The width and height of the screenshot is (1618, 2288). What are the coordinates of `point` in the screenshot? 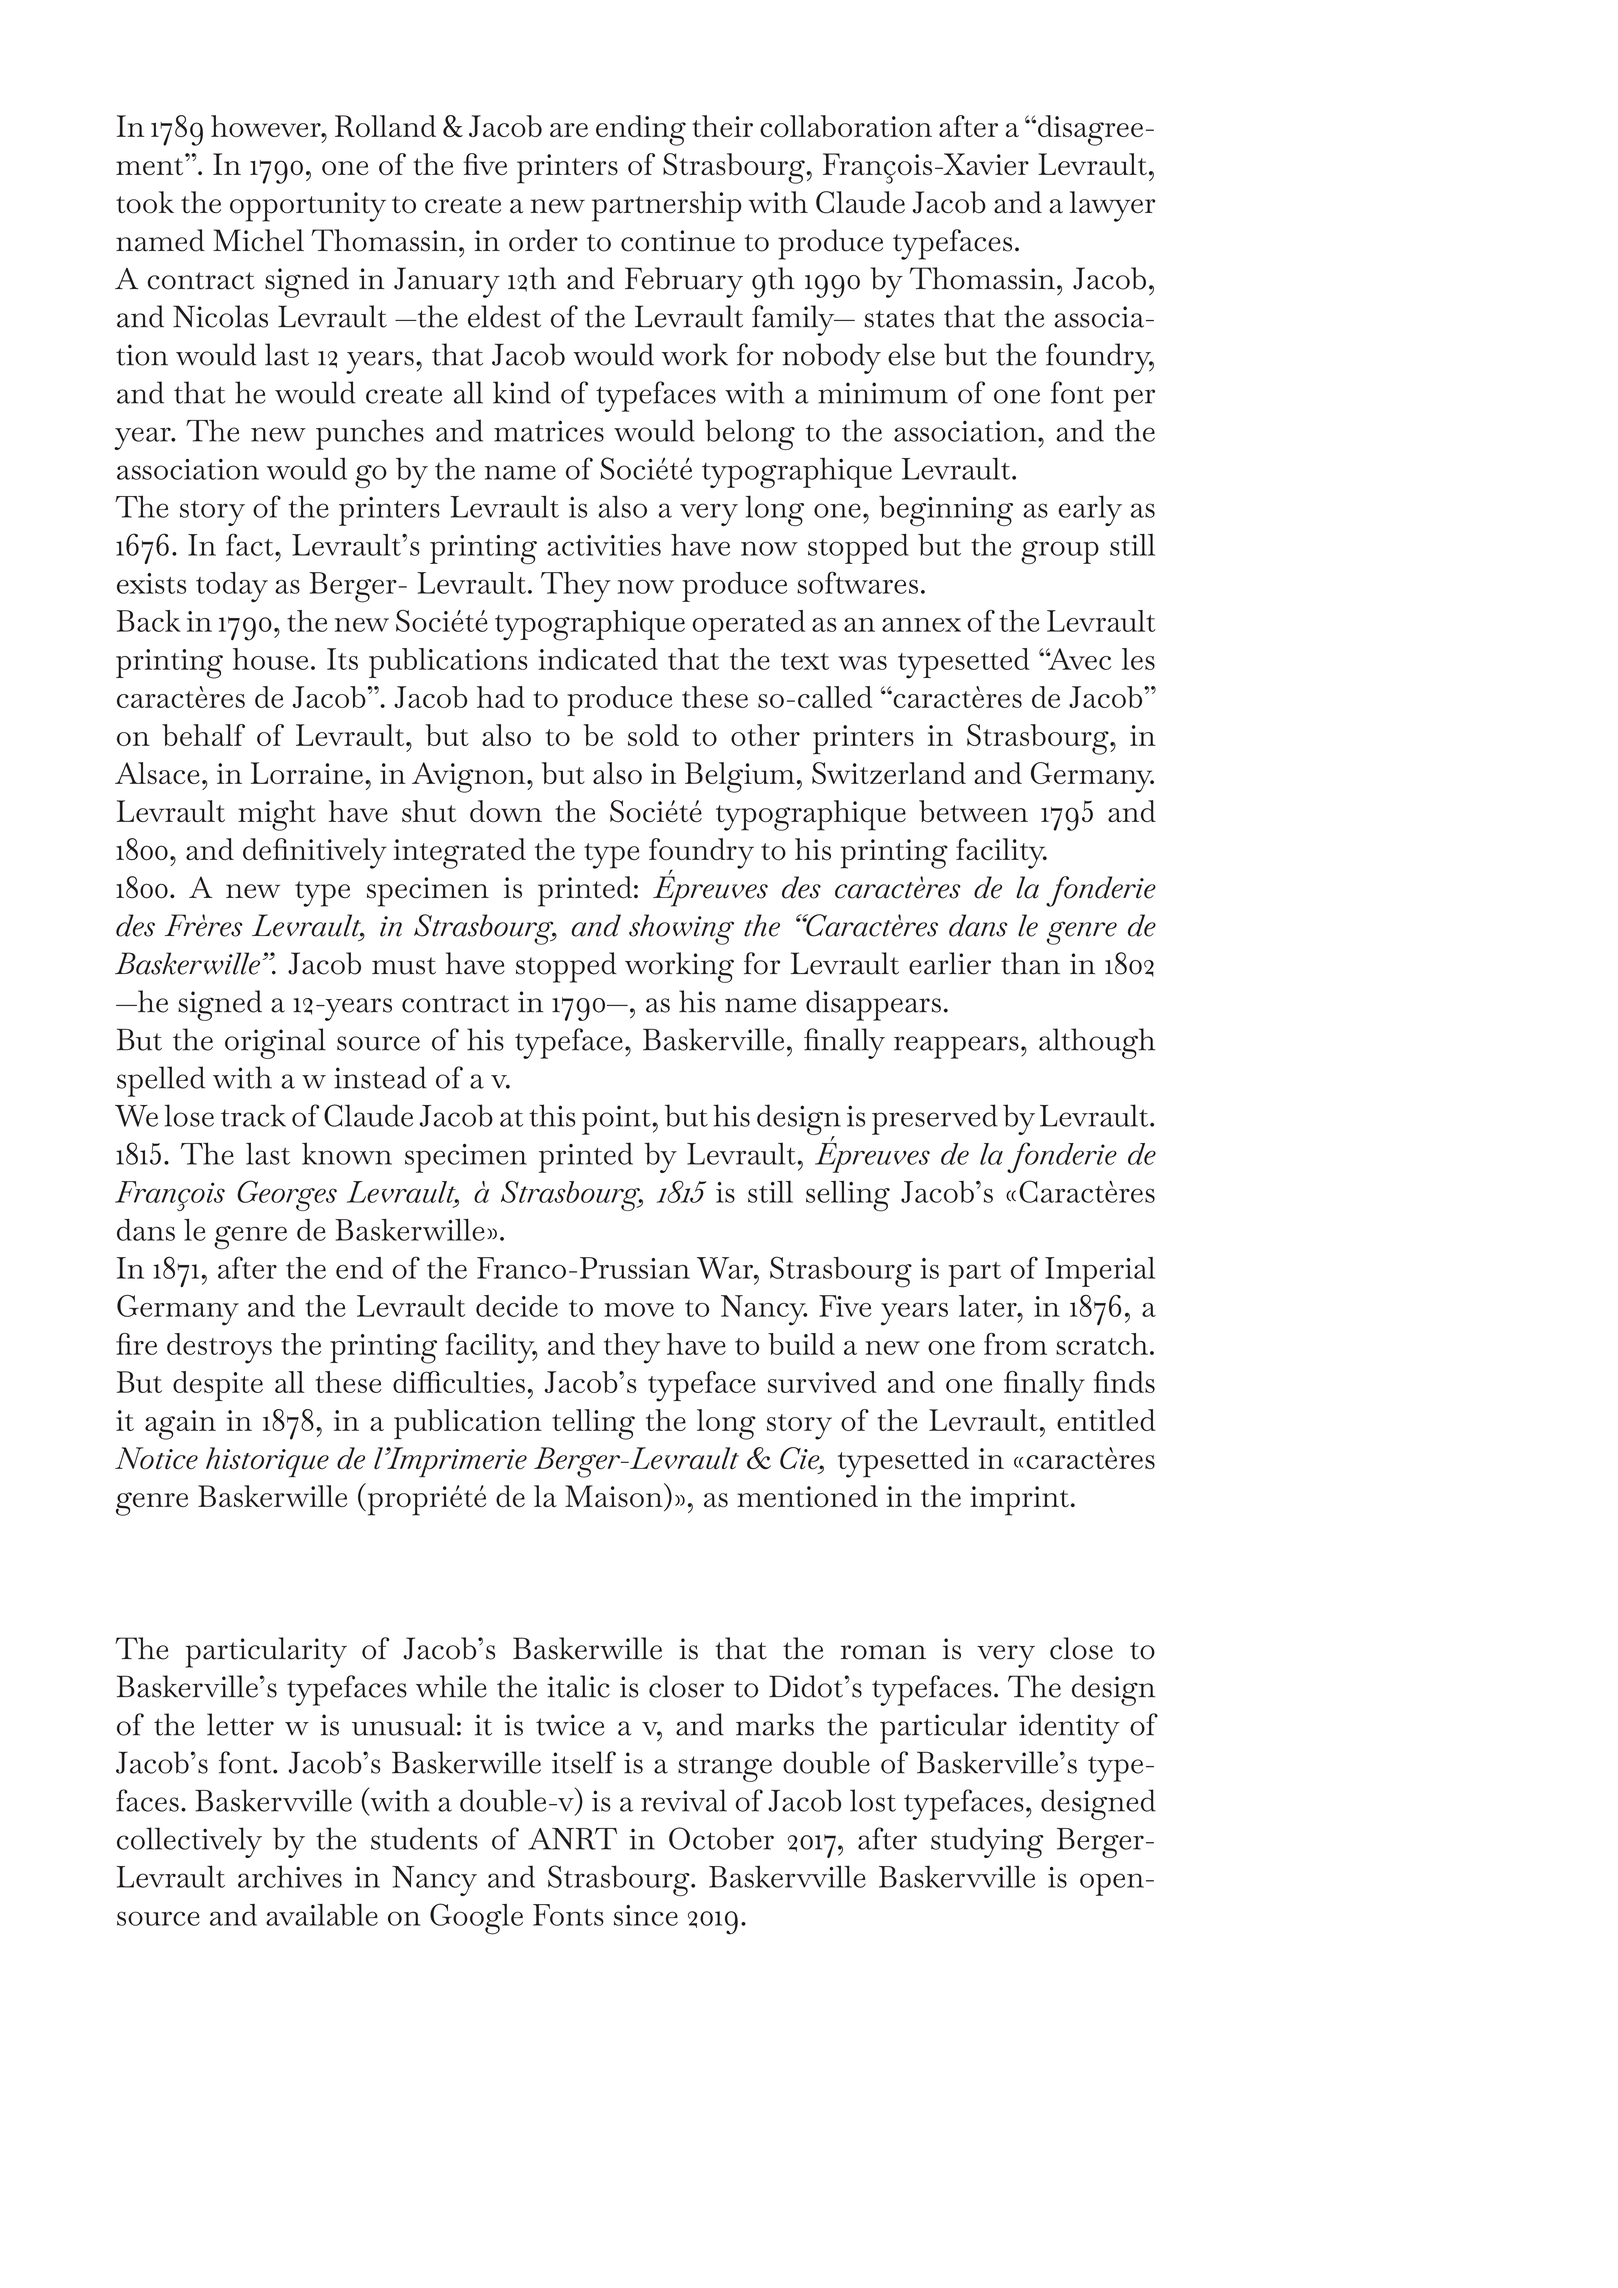 It's located at (617, 1120).
